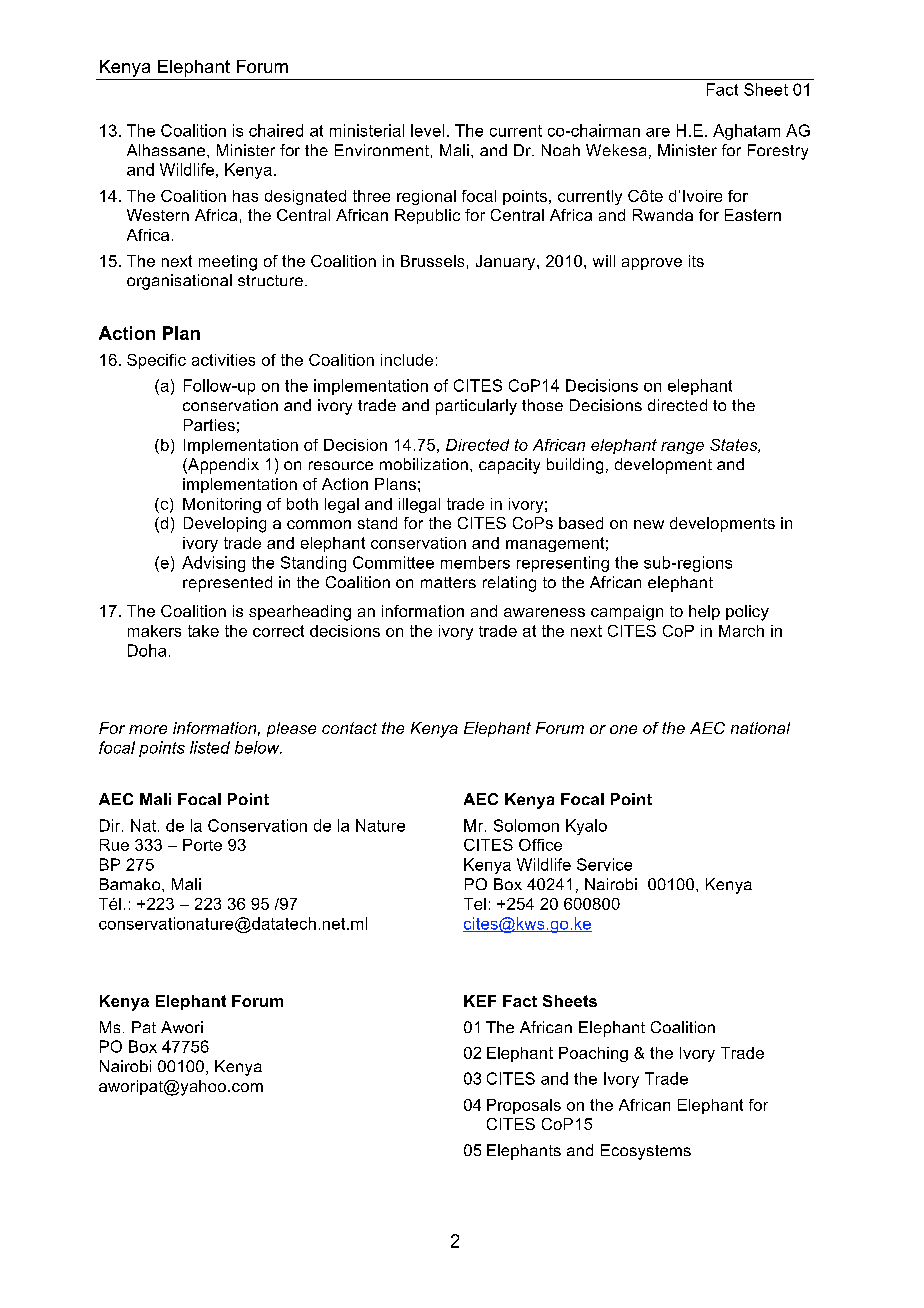  What do you see at coordinates (203, 631) in the screenshot?
I see `take` at bounding box center [203, 631].
